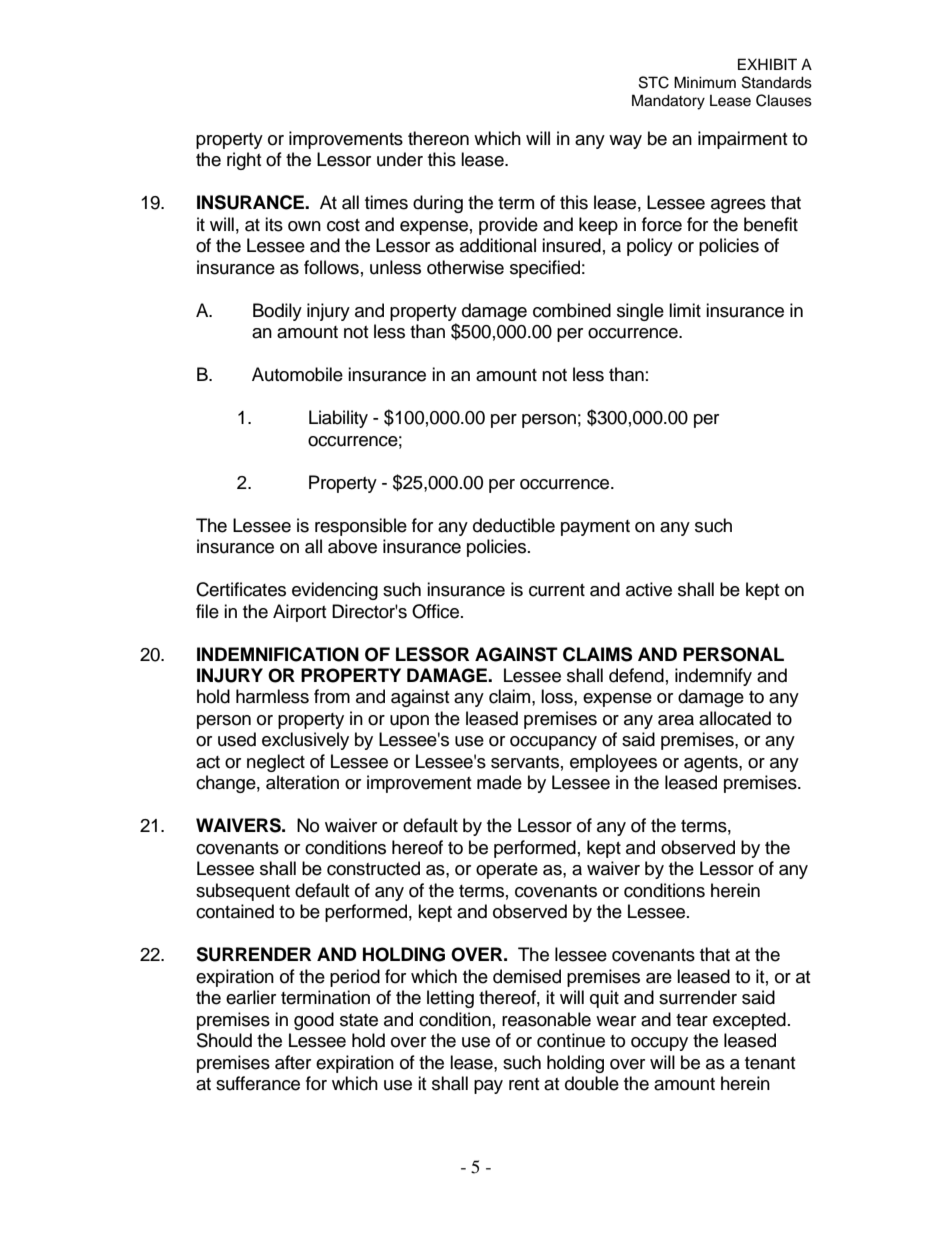  Describe the element at coordinates (705, 82) in the screenshot. I see `Minimum` at that location.
